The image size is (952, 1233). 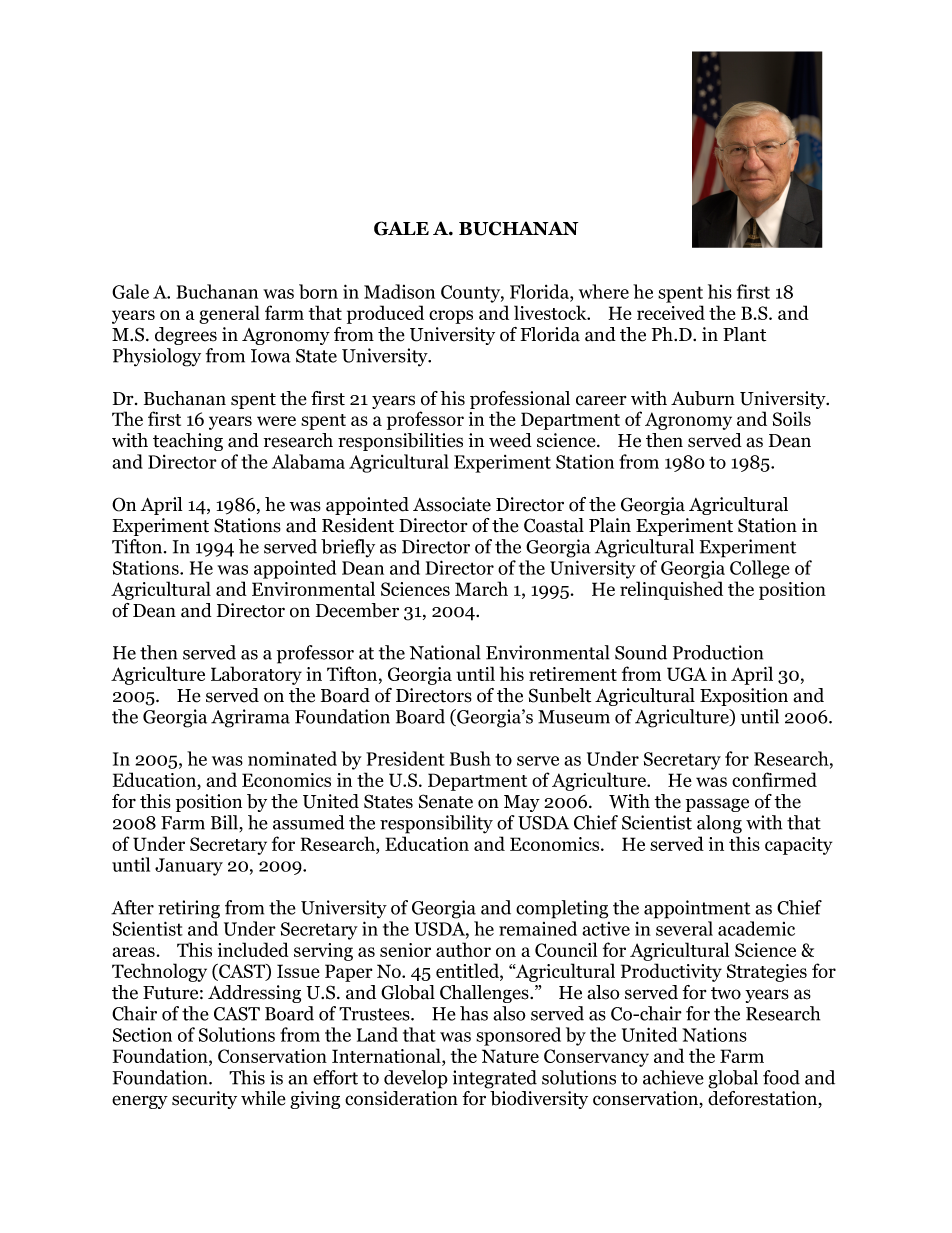 What do you see at coordinates (687, 674) in the image?
I see `UGA` at bounding box center [687, 674].
